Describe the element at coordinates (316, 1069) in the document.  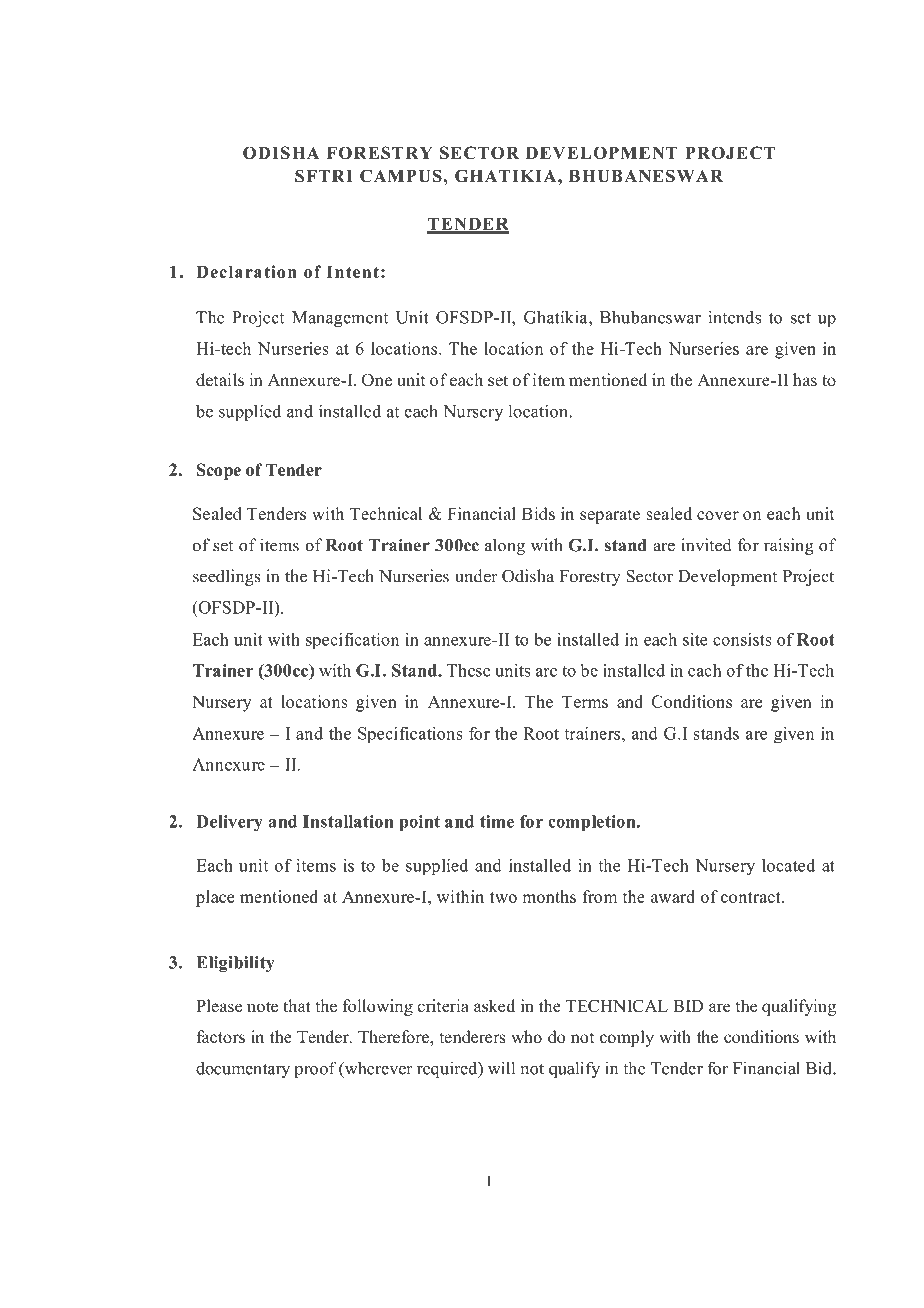
I see `proof` at that location.
